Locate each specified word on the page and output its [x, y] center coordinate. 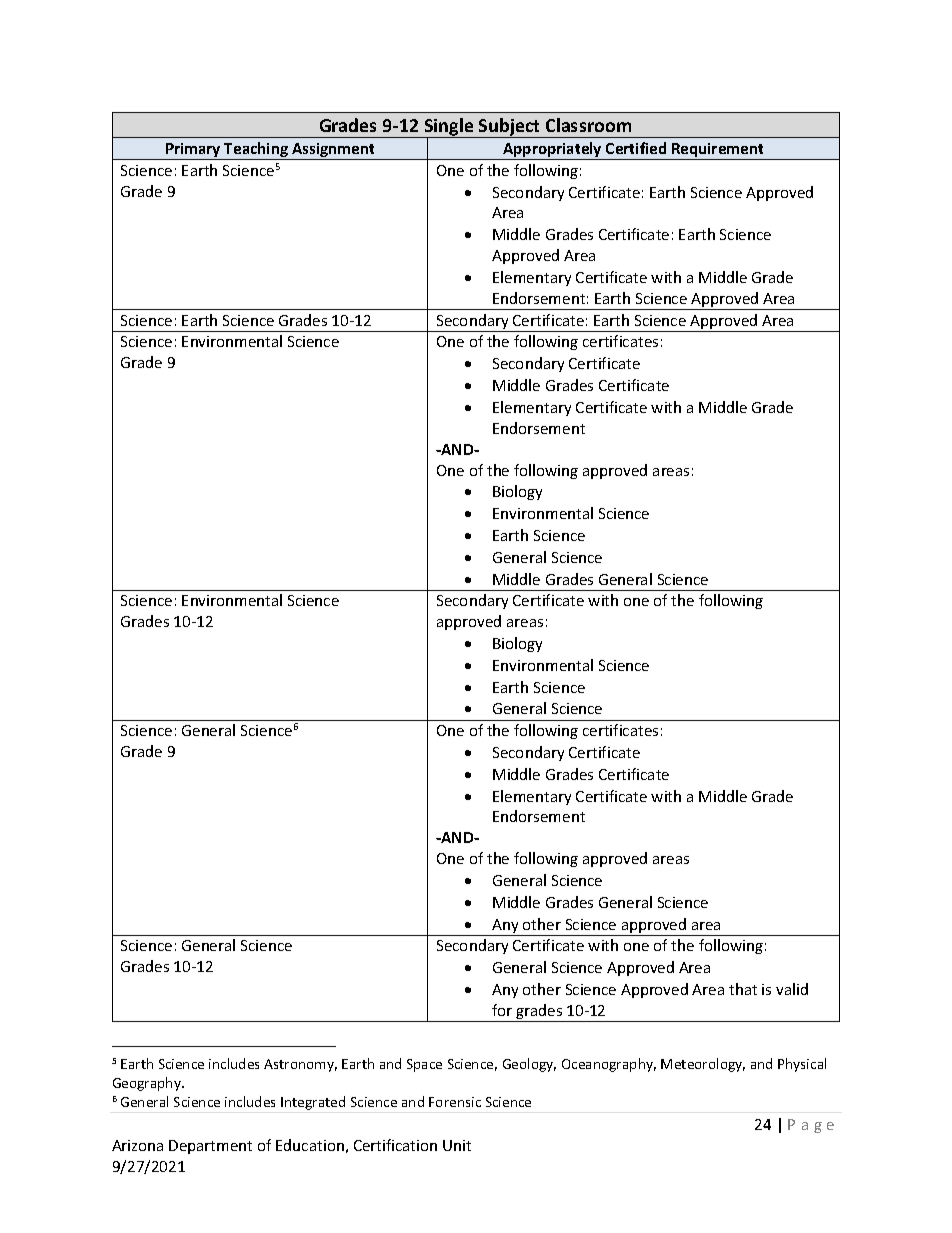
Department [210, 1147]
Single [449, 128]
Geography [148, 1084]
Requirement [718, 151]
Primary [193, 151]
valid [792, 989]
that [743, 989]
